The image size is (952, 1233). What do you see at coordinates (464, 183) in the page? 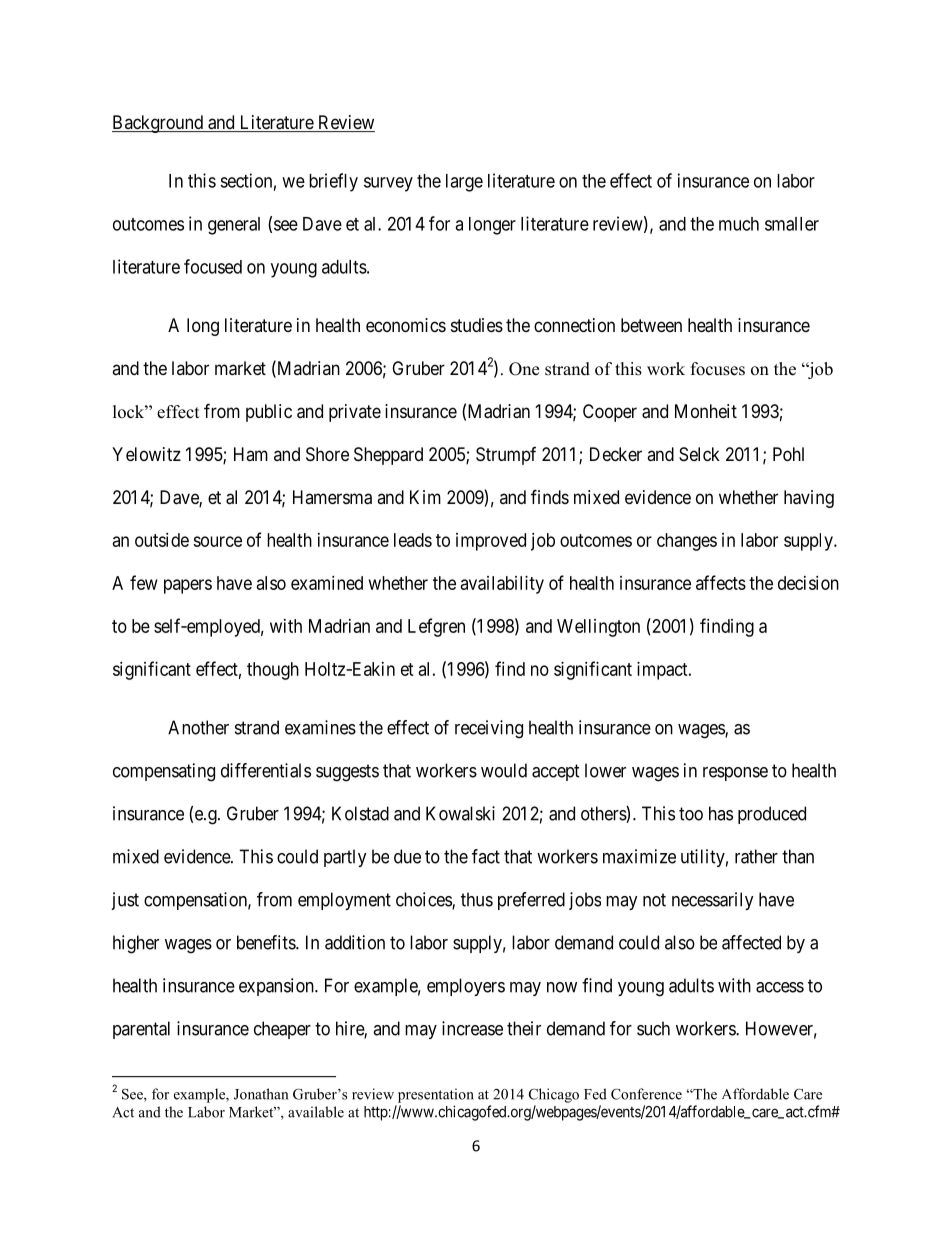
I see `large` at bounding box center [464, 183].
